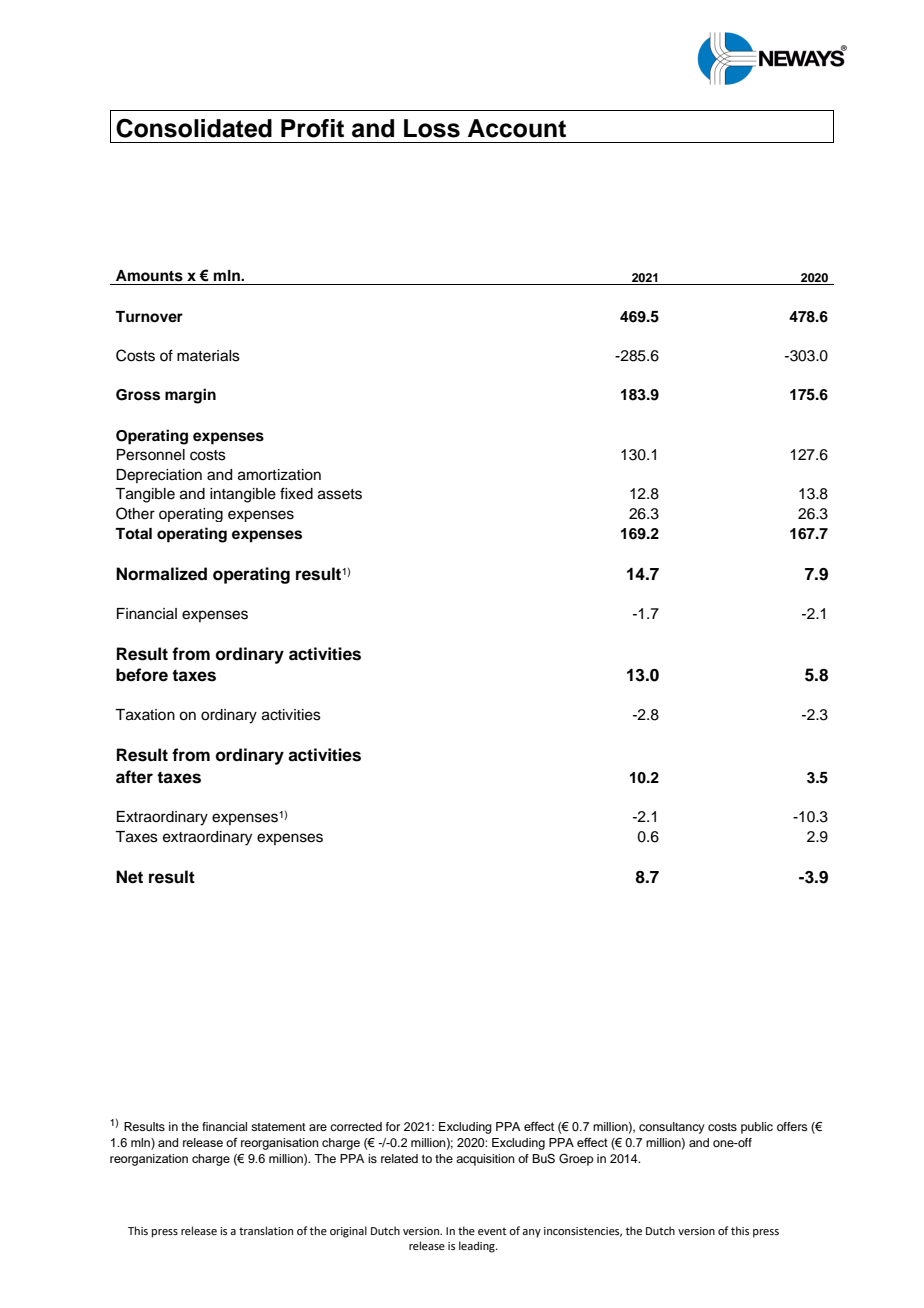 This screenshot has height=1308, width=924. What do you see at coordinates (266, 1230) in the screenshot?
I see `translation` at bounding box center [266, 1230].
